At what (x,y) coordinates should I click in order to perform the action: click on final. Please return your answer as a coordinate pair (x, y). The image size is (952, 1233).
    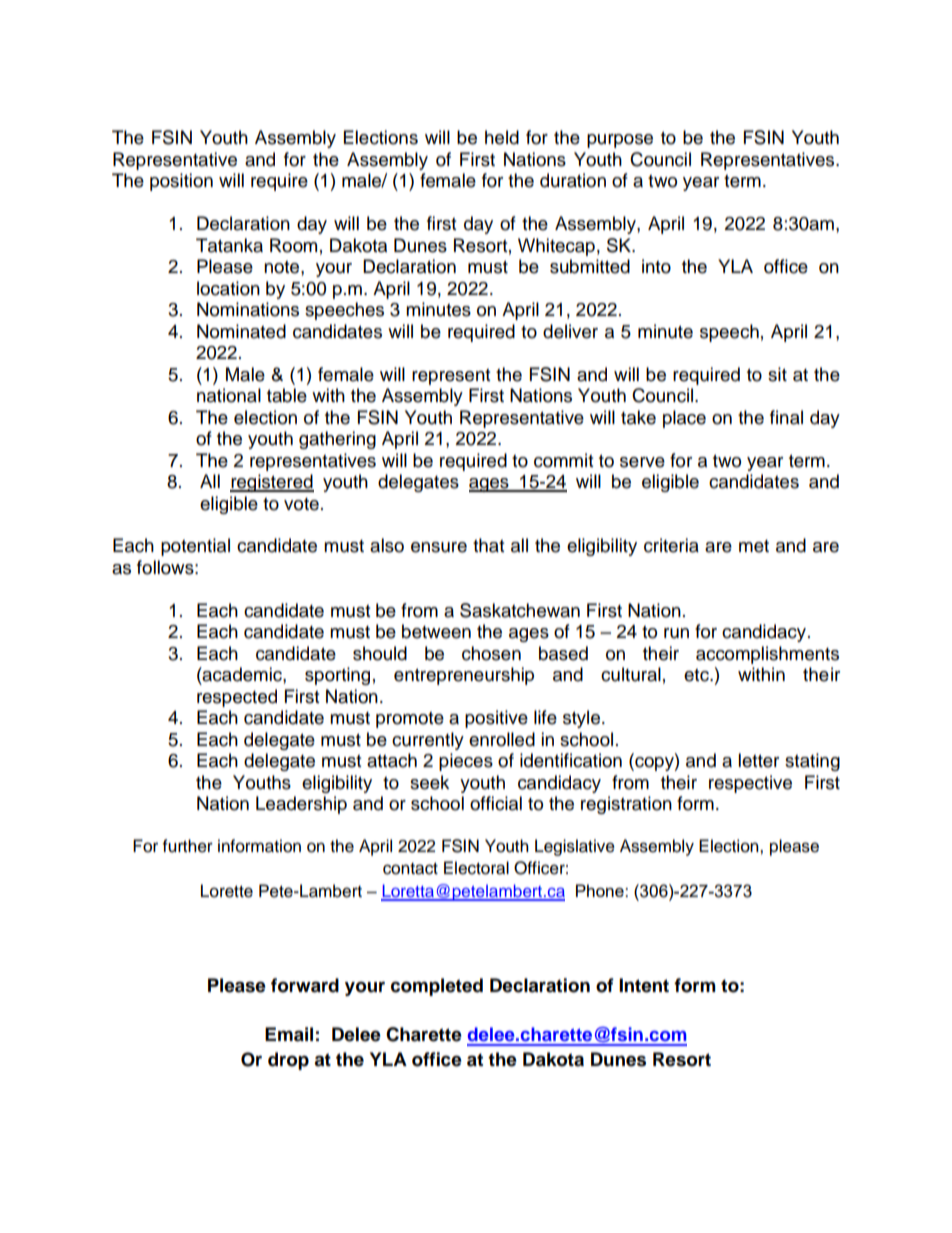
    Looking at the image, I should click on (786, 417).
